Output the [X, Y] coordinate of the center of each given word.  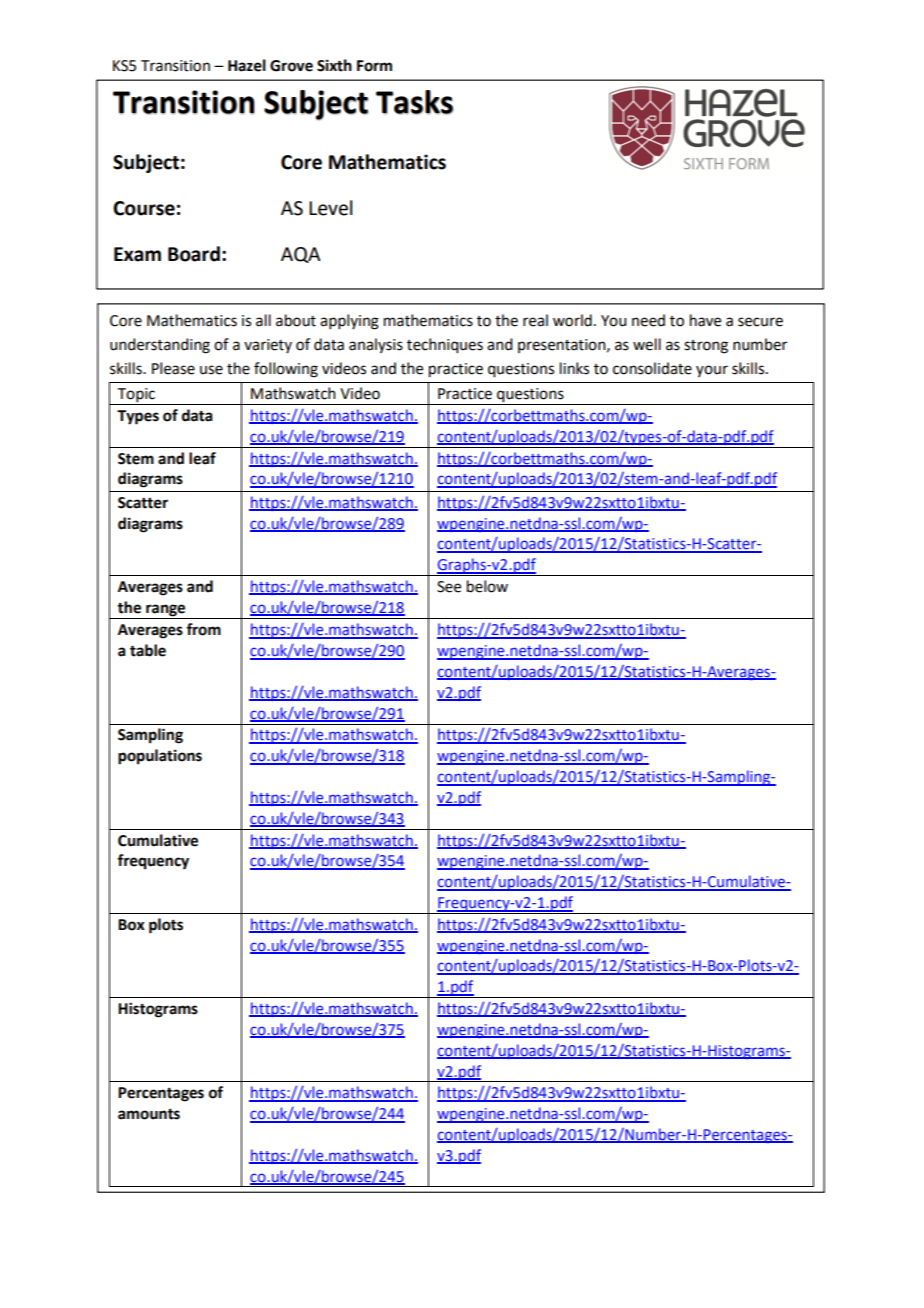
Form [374, 66]
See [449, 587]
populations [160, 757]
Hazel [247, 65]
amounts [149, 1114]
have [705, 320]
